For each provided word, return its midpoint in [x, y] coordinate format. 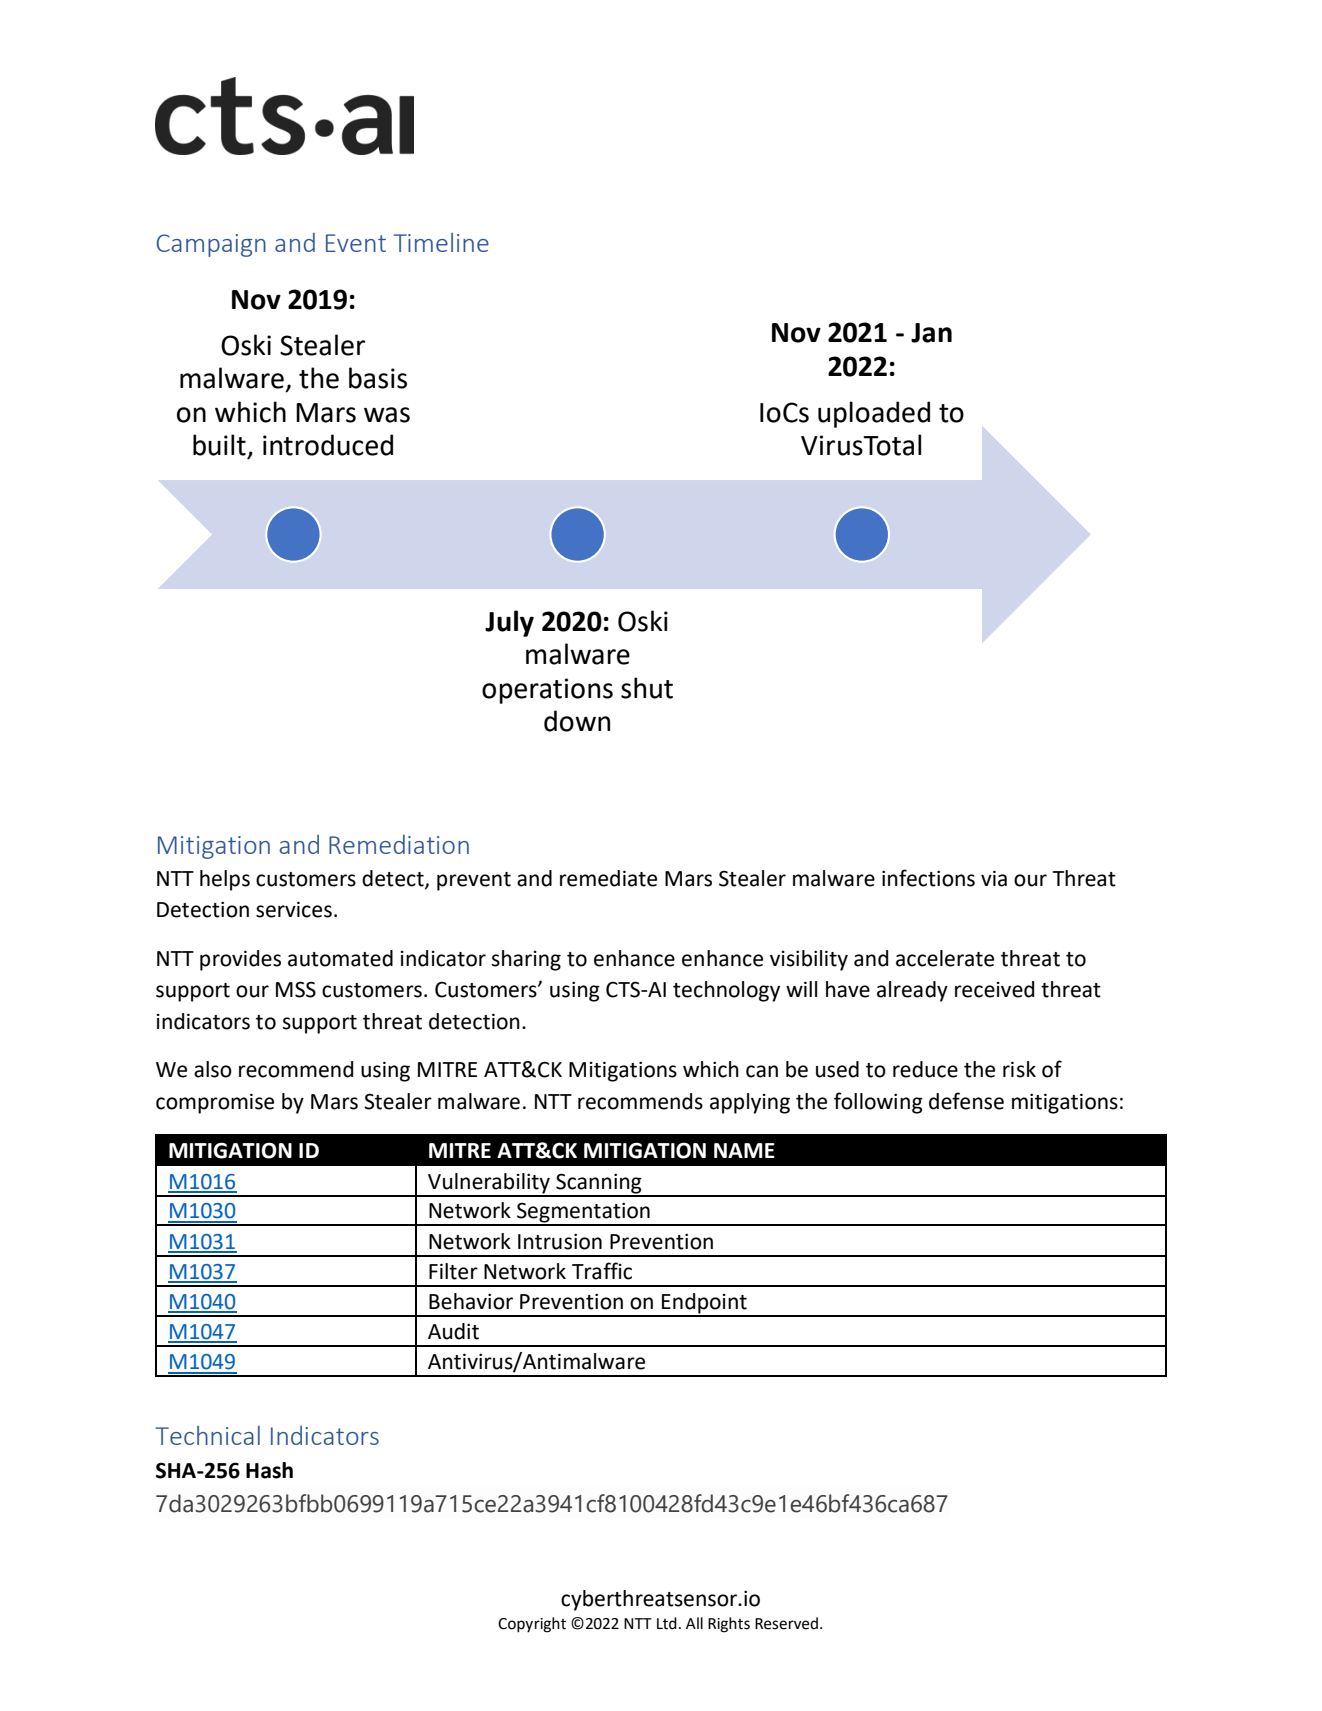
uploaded [874, 414]
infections [928, 878]
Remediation [399, 844]
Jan [931, 333]
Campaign [211, 245]
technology [726, 991]
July [509, 623]
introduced [328, 445]
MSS [296, 989]
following [878, 1103]
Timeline [441, 242]
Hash [269, 1470]
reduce [925, 1069]
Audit [453, 1331]
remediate [608, 878]
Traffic [602, 1271]
